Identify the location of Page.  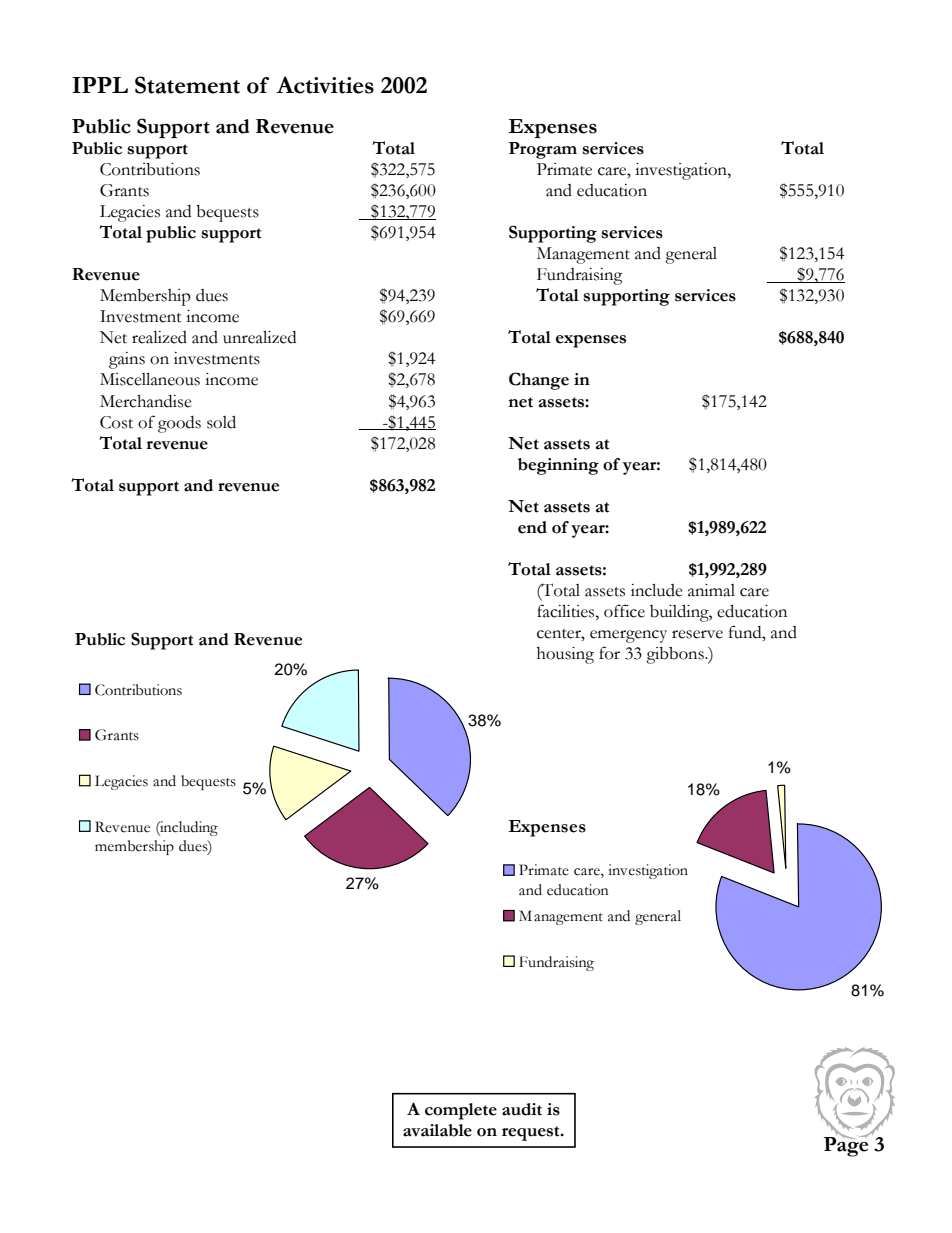
(846, 1146).
